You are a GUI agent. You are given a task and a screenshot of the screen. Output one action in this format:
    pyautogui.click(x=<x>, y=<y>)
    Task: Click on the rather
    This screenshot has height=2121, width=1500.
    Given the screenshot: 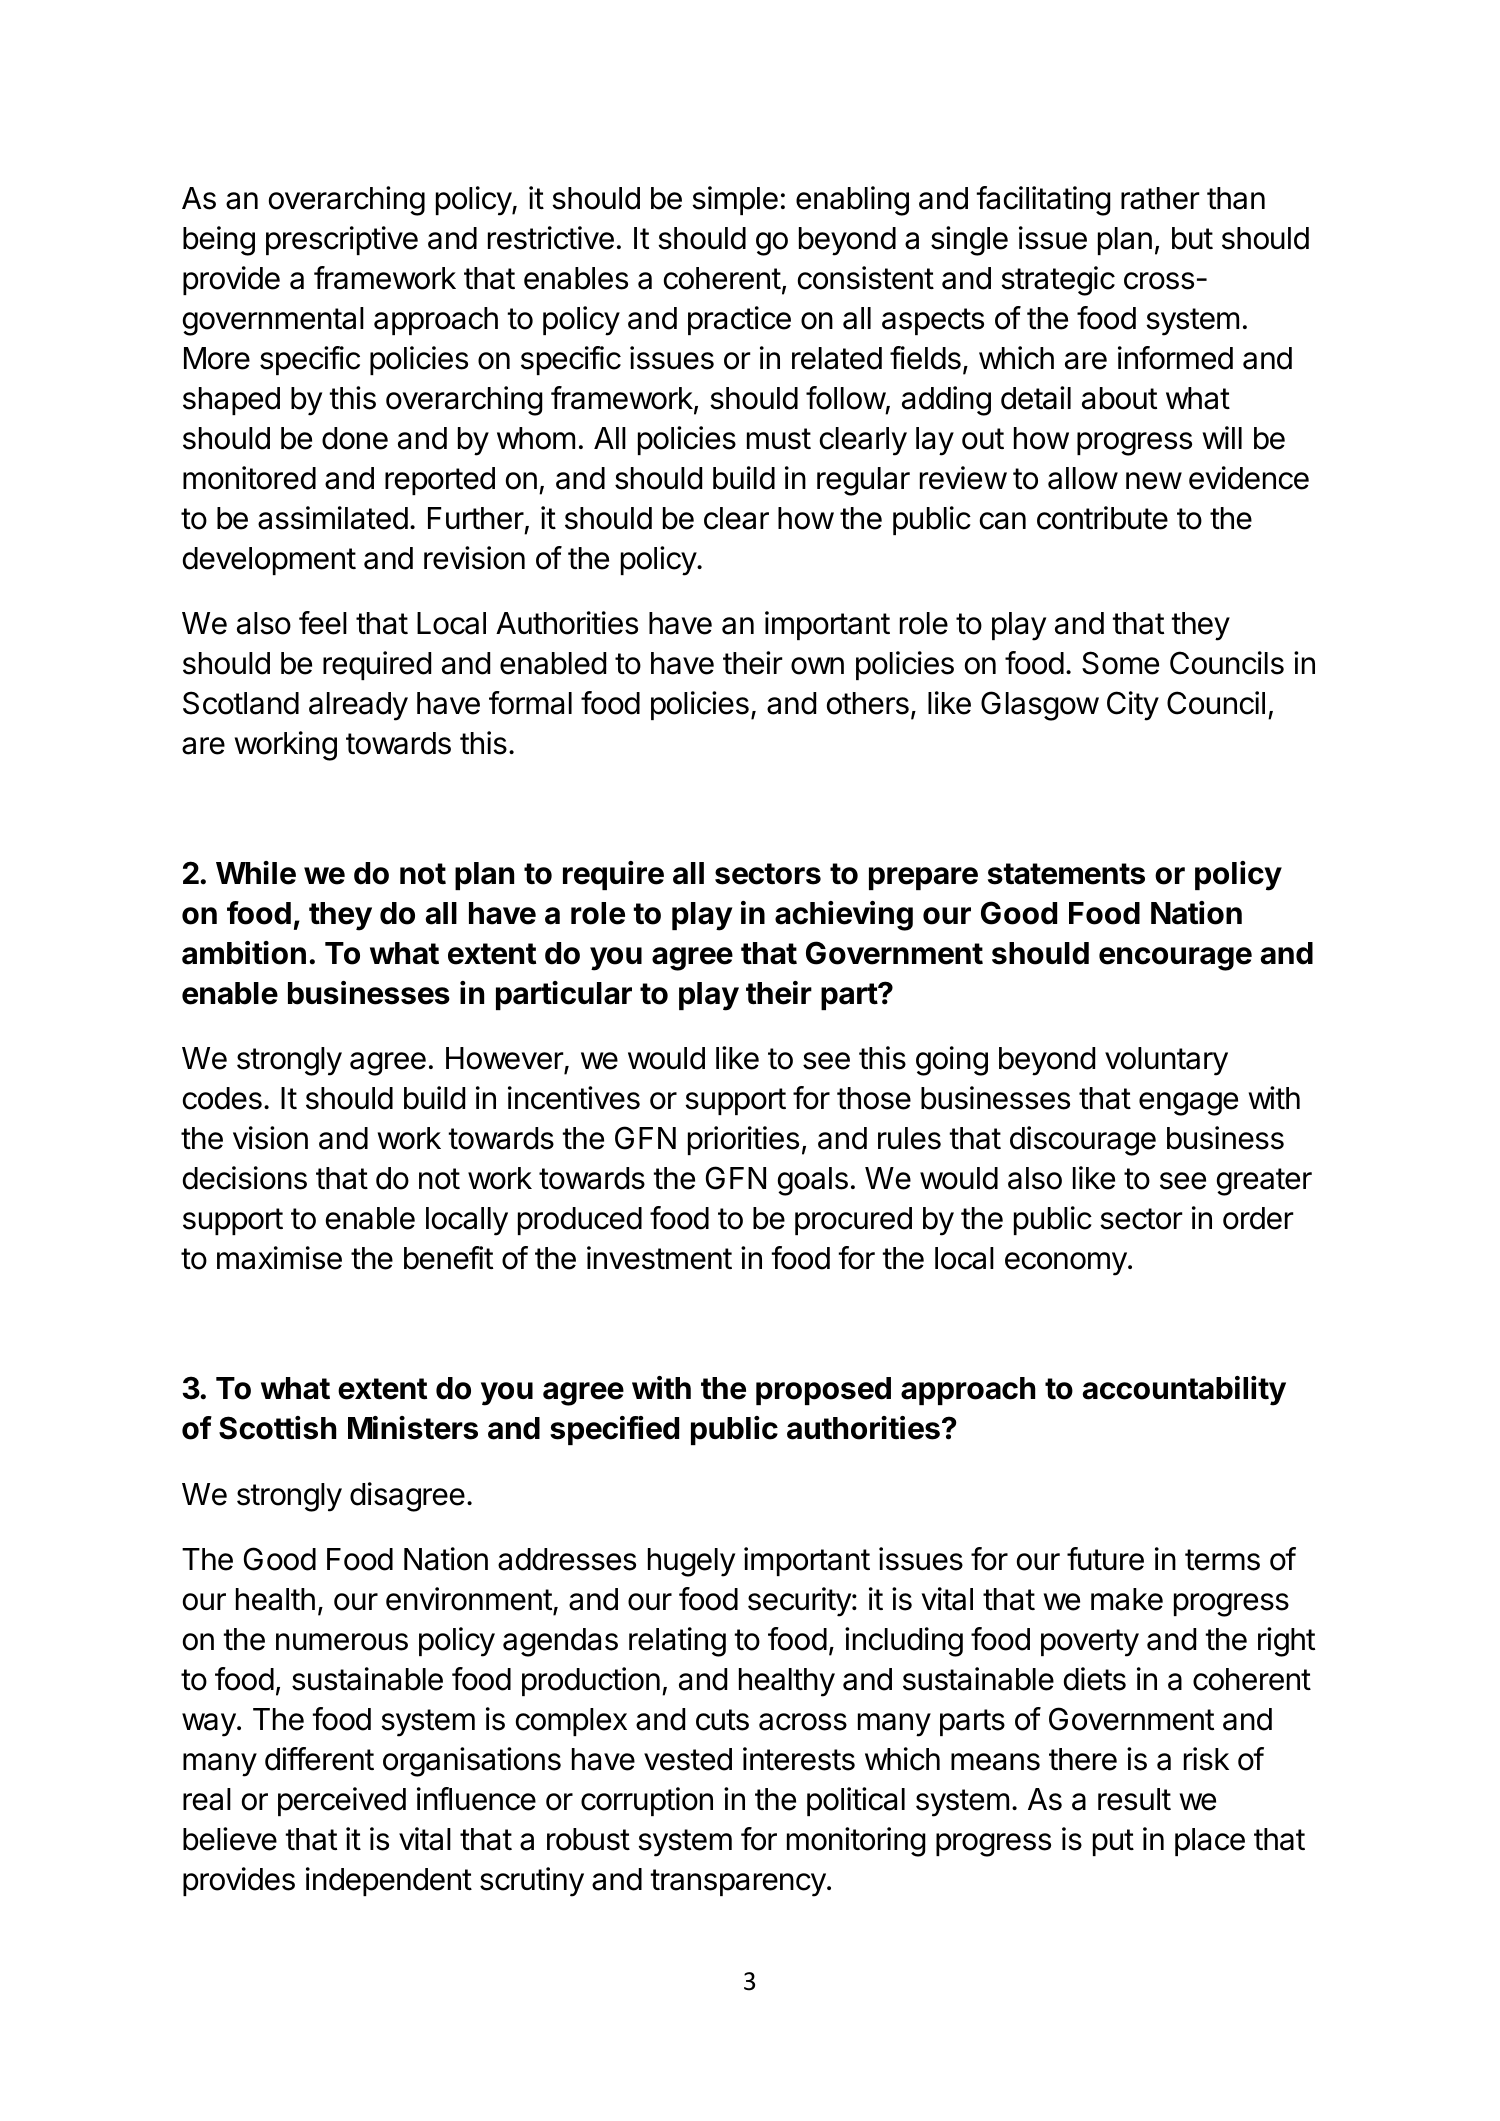 What is the action you would take?
    pyautogui.click(x=1160, y=198)
